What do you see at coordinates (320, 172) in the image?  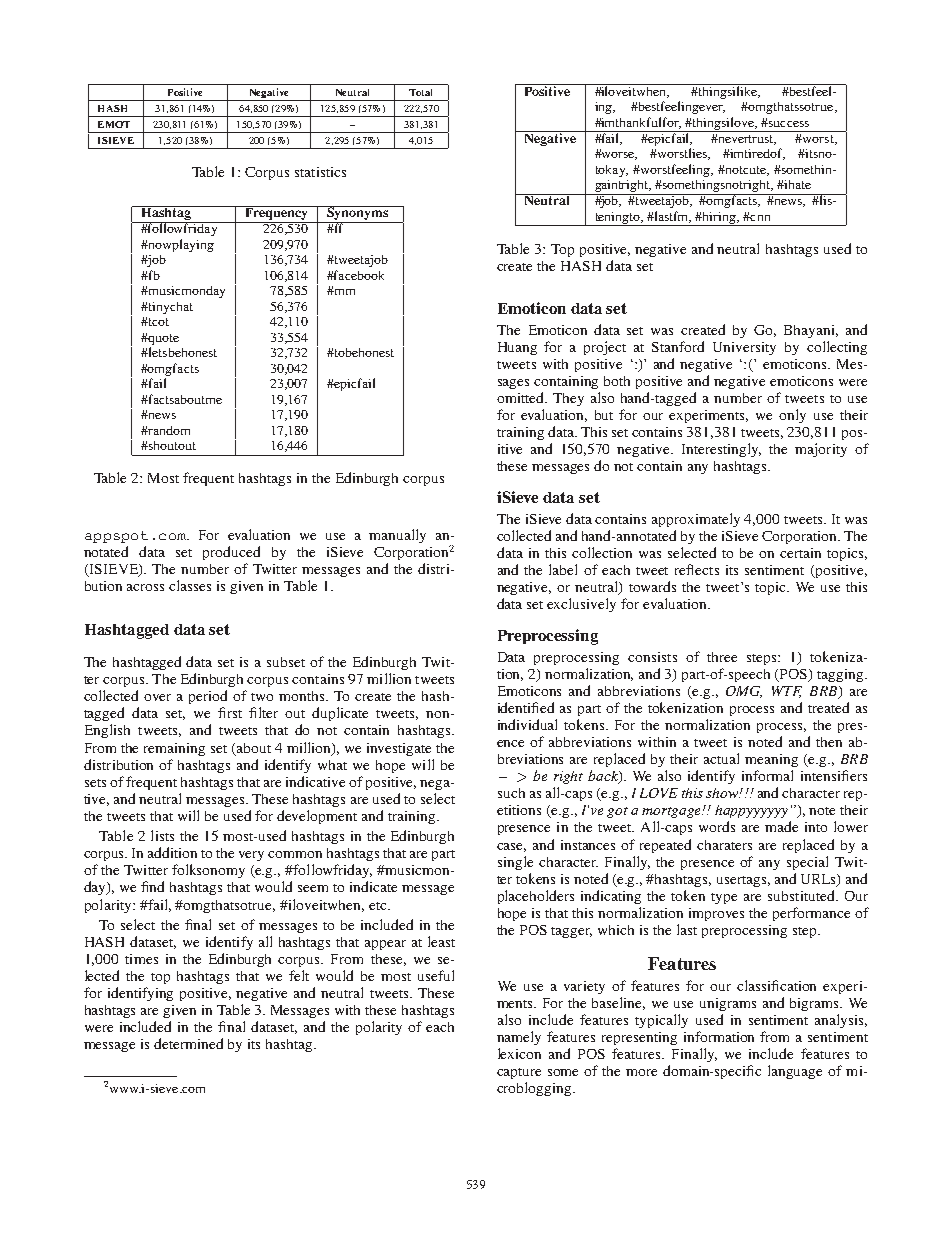 I see `statistics` at bounding box center [320, 172].
